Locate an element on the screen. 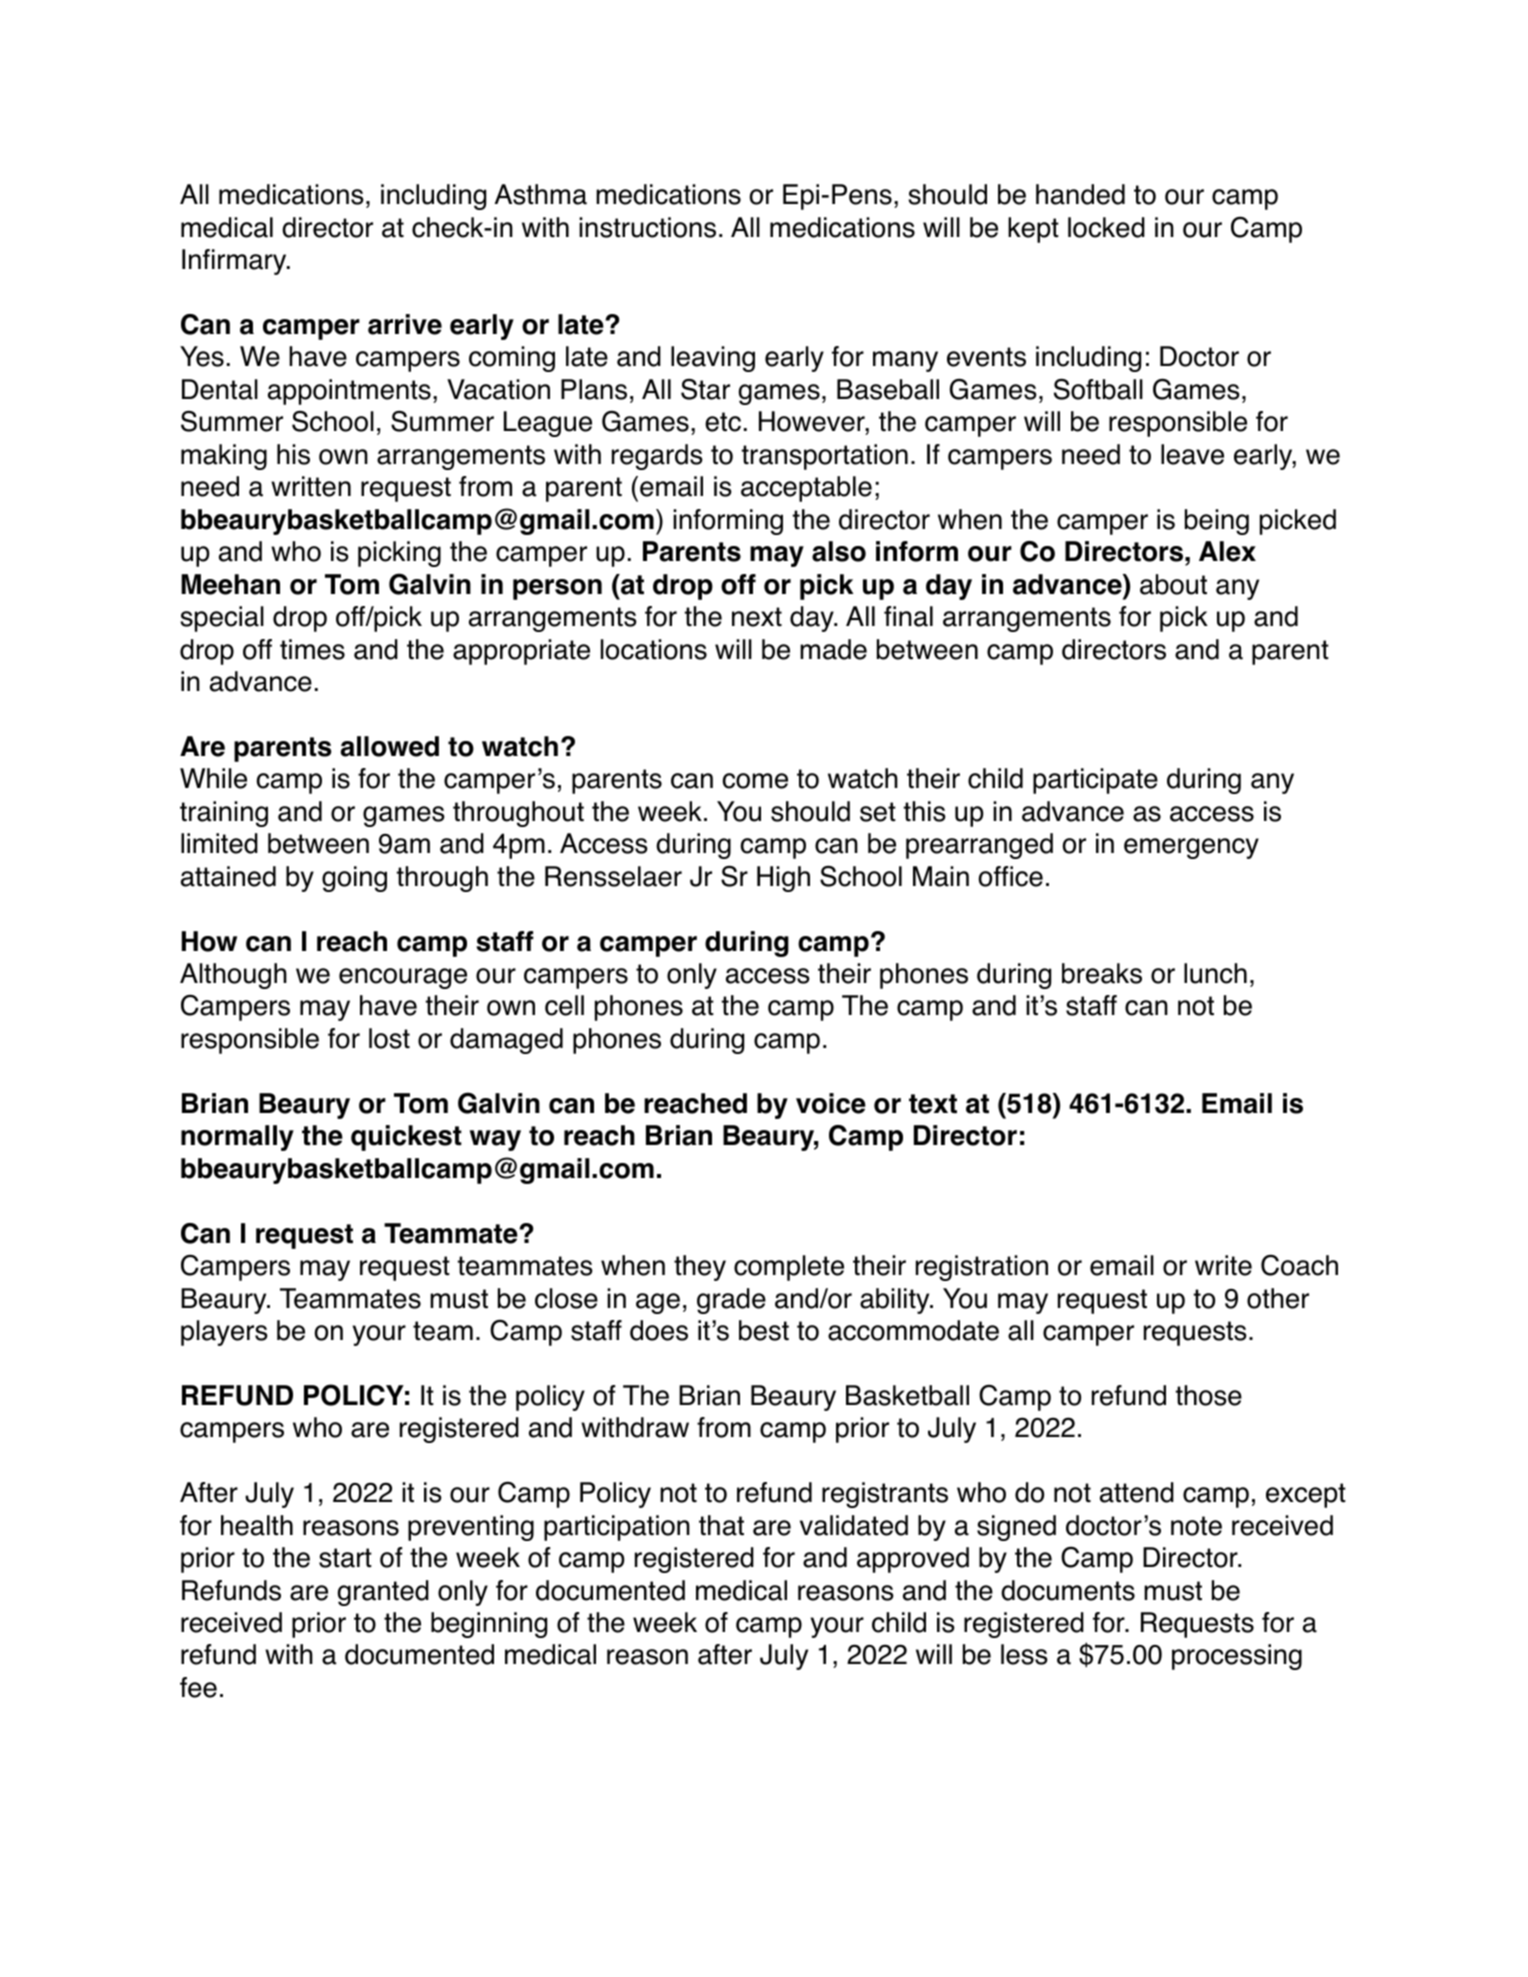 The width and height of the screenshot is (1528, 1977). processing is located at coordinates (1237, 1657).
